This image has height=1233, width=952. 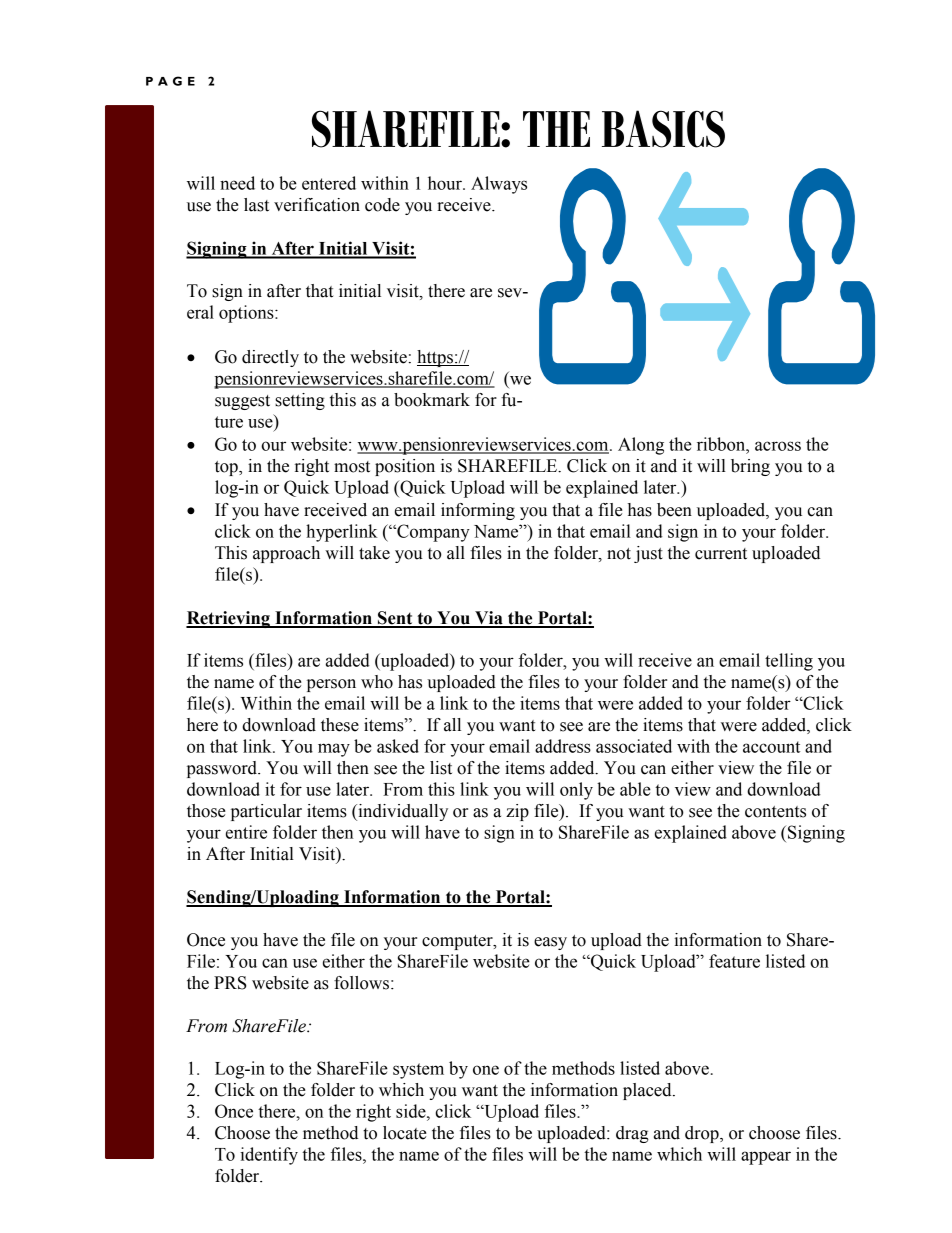 What do you see at coordinates (789, 662) in the image?
I see `telling` at bounding box center [789, 662].
